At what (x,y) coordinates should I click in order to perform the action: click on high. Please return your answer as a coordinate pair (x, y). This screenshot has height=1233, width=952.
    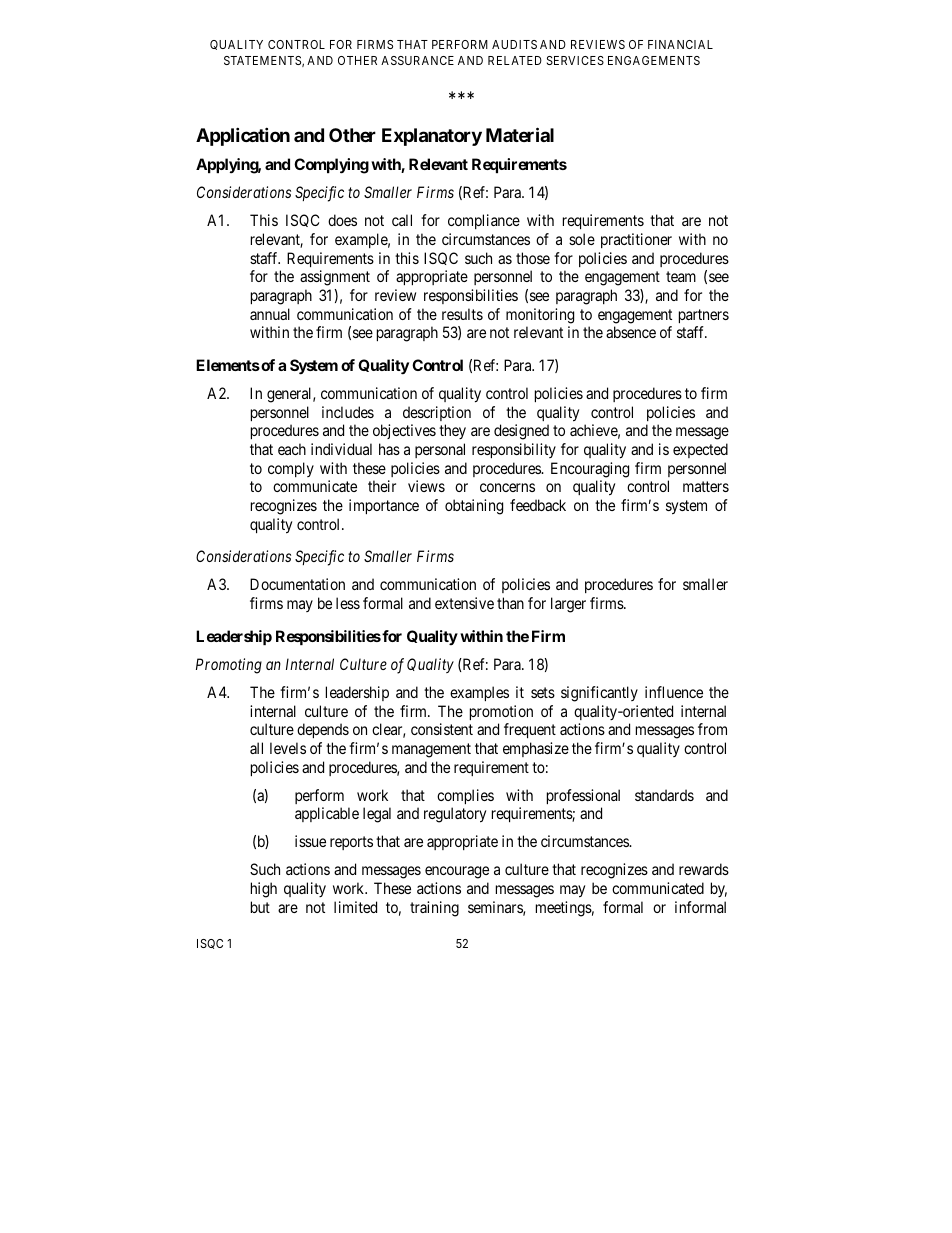
    Looking at the image, I should click on (264, 890).
